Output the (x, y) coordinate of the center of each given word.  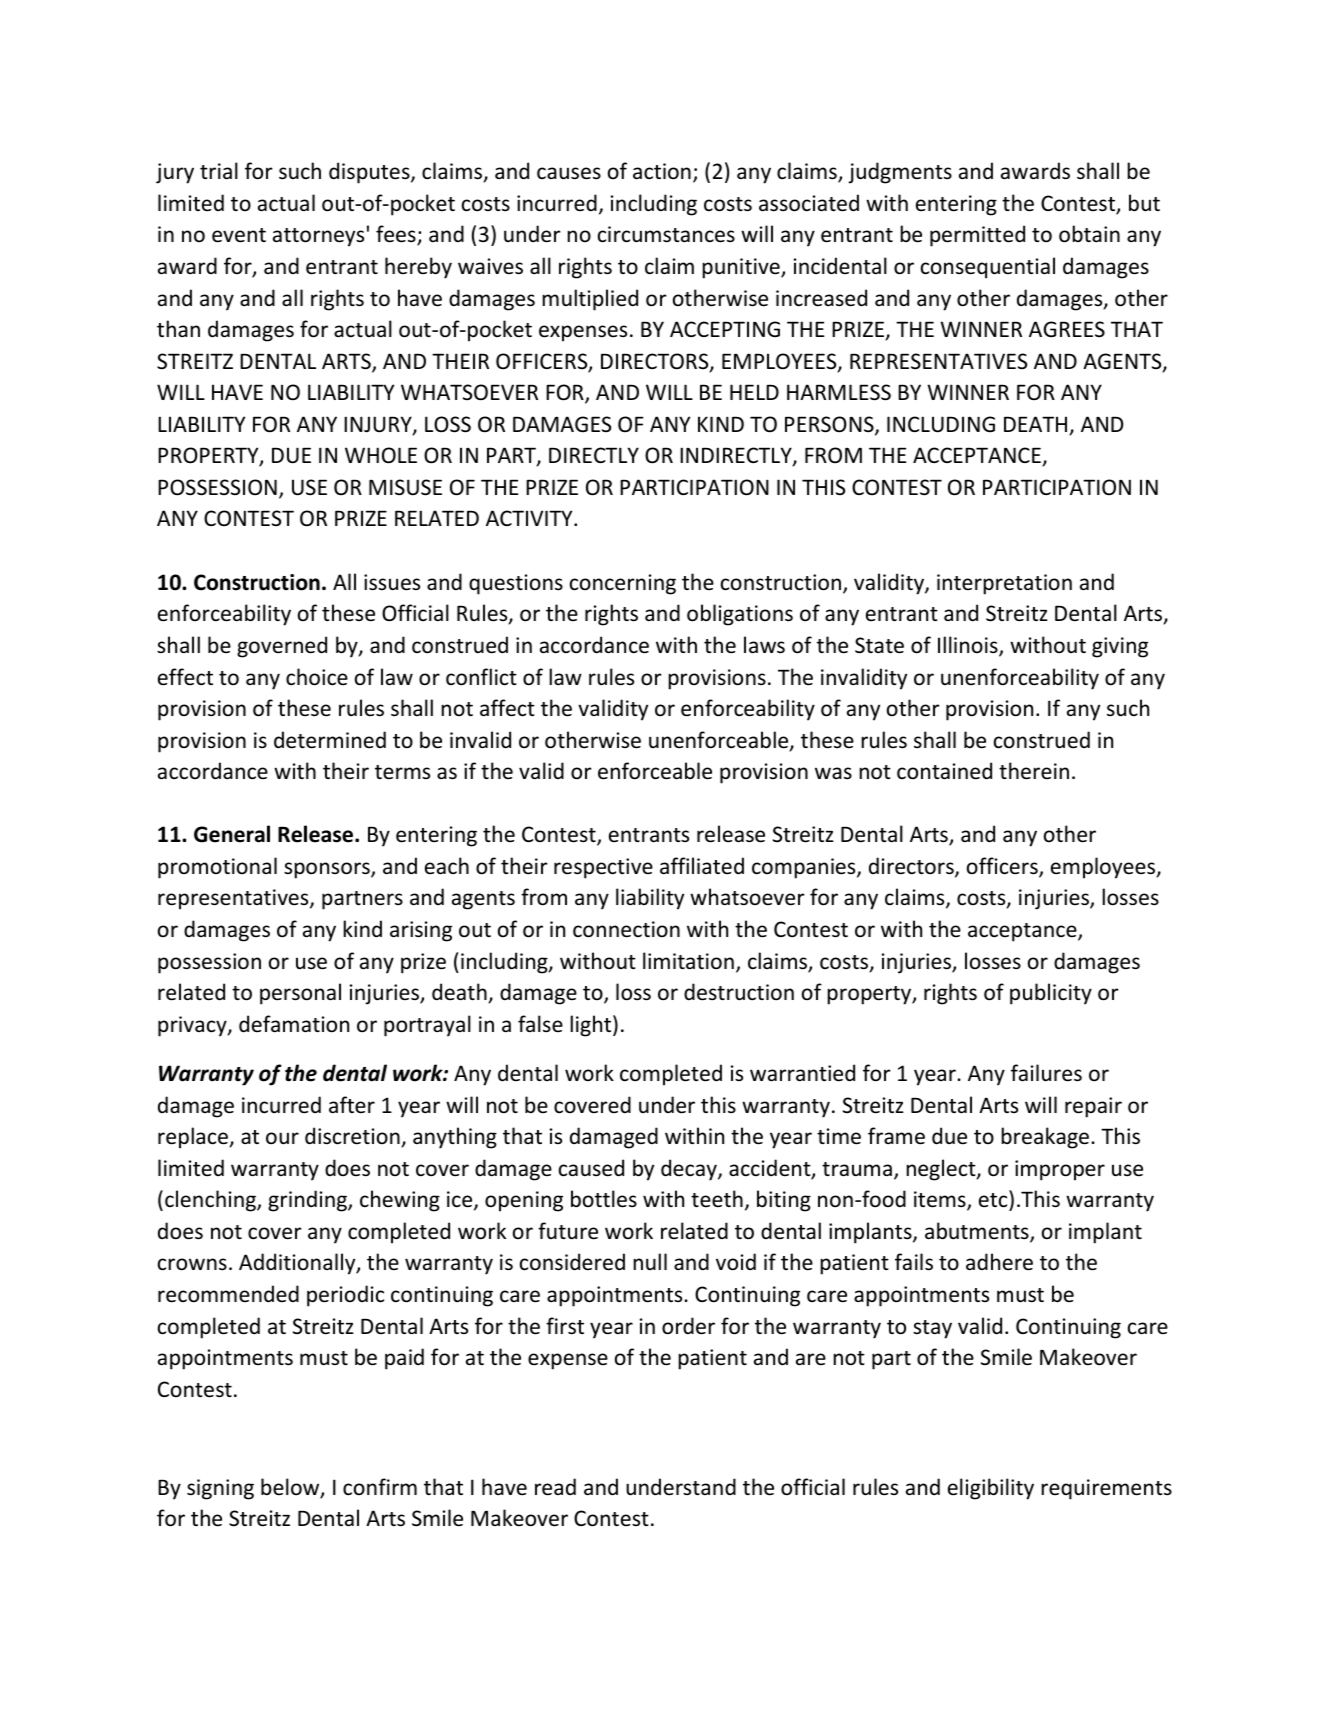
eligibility (991, 1489)
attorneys (318, 237)
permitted (977, 236)
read (555, 1487)
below (291, 1488)
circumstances (666, 234)
